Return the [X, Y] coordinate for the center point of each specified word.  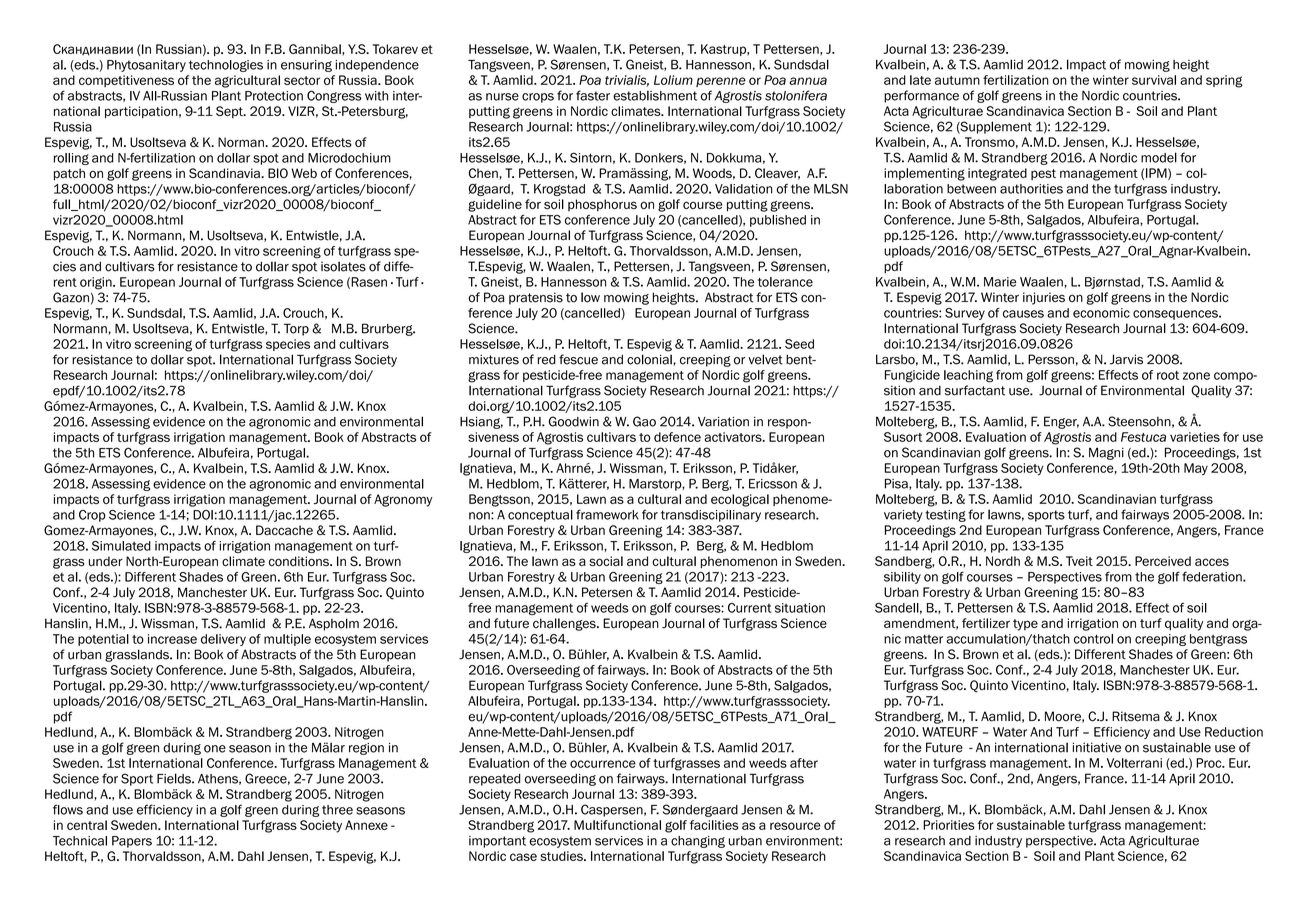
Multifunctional [617, 825]
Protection [274, 96]
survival [1154, 80]
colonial [650, 359]
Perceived [1163, 561]
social [606, 561]
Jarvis [1126, 359]
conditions [300, 561]
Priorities [949, 825]
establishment [655, 95]
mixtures [494, 359]
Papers [132, 842]
